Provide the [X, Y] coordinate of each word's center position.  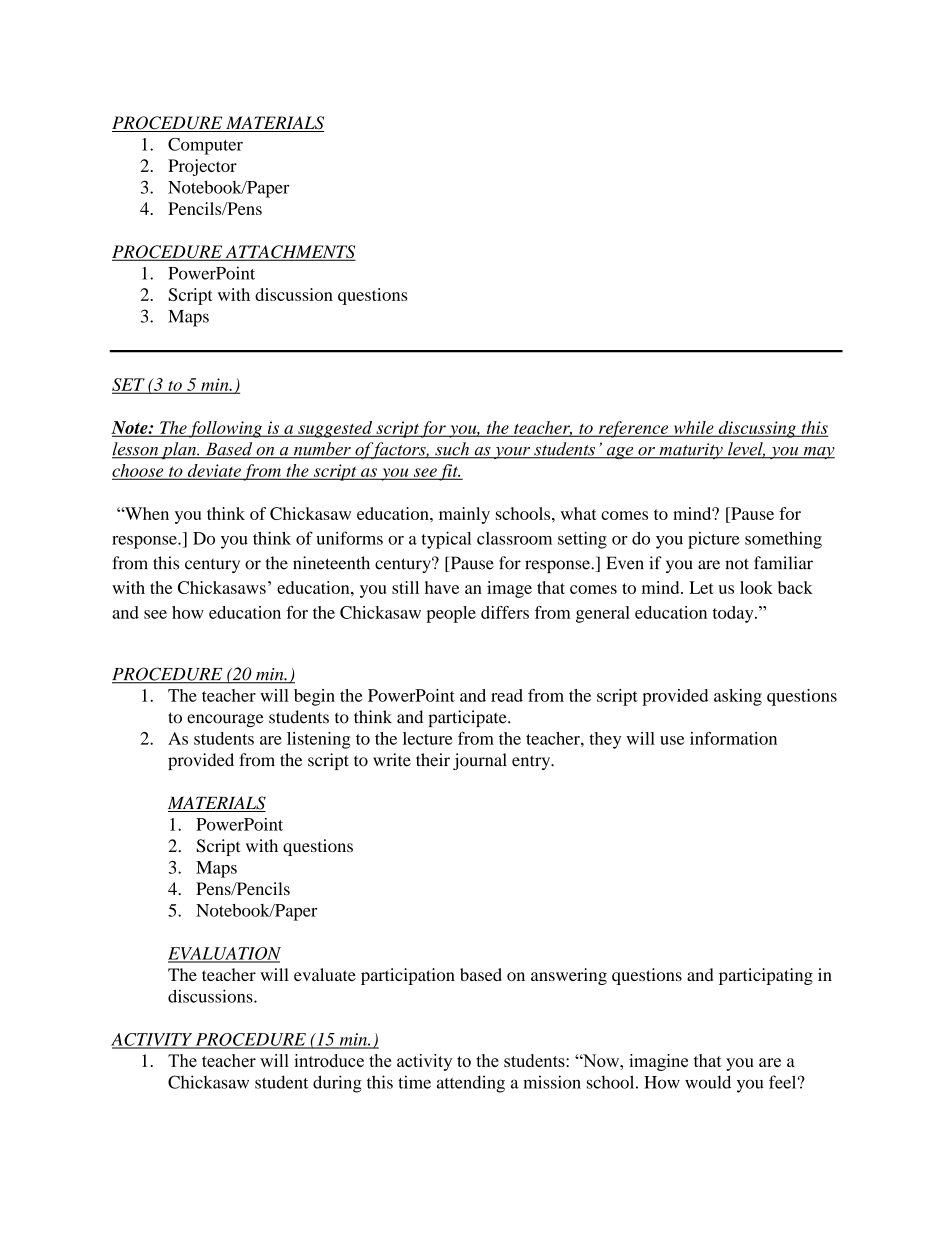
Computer [205, 146]
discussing [757, 429]
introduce [329, 1060]
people [451, 614]
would [708, 1082]
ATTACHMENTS [289, 253]
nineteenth [331, 563]
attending [470, 1084]
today [734, 614]
